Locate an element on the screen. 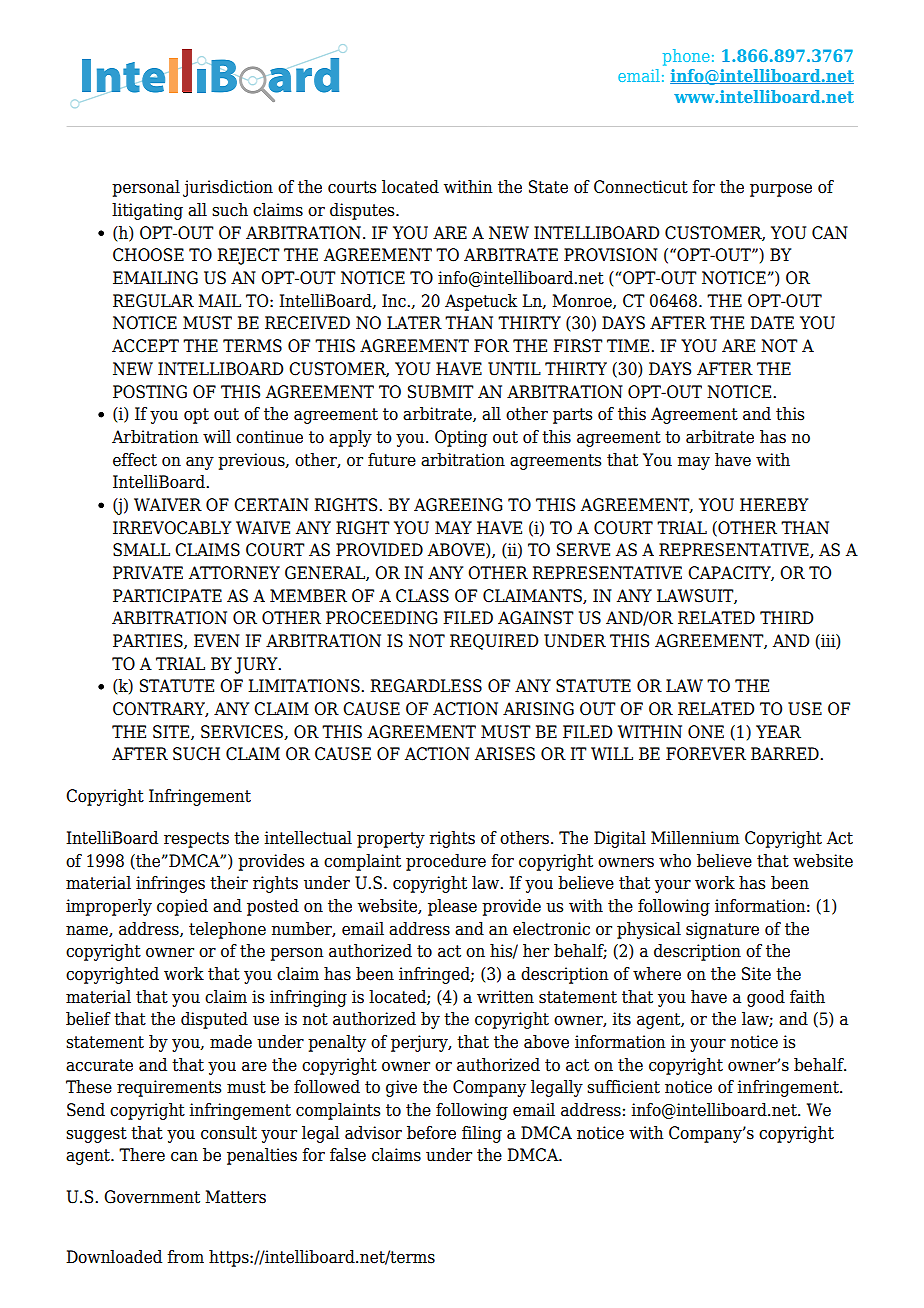 The image size is (924, 1308). SERVICES is located at coordinates (243, 732).
